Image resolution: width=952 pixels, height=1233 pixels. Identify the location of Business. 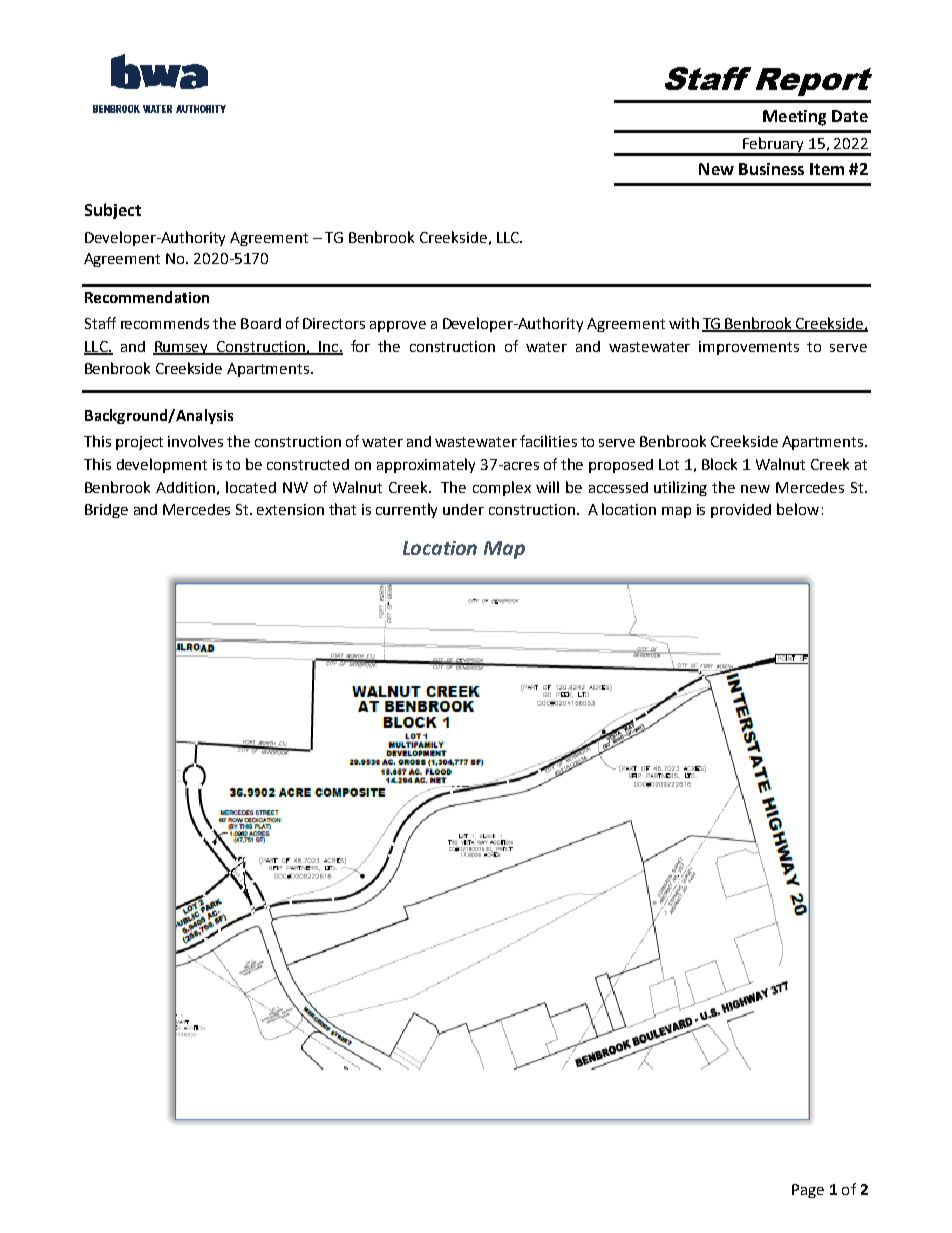
(771, 169).
